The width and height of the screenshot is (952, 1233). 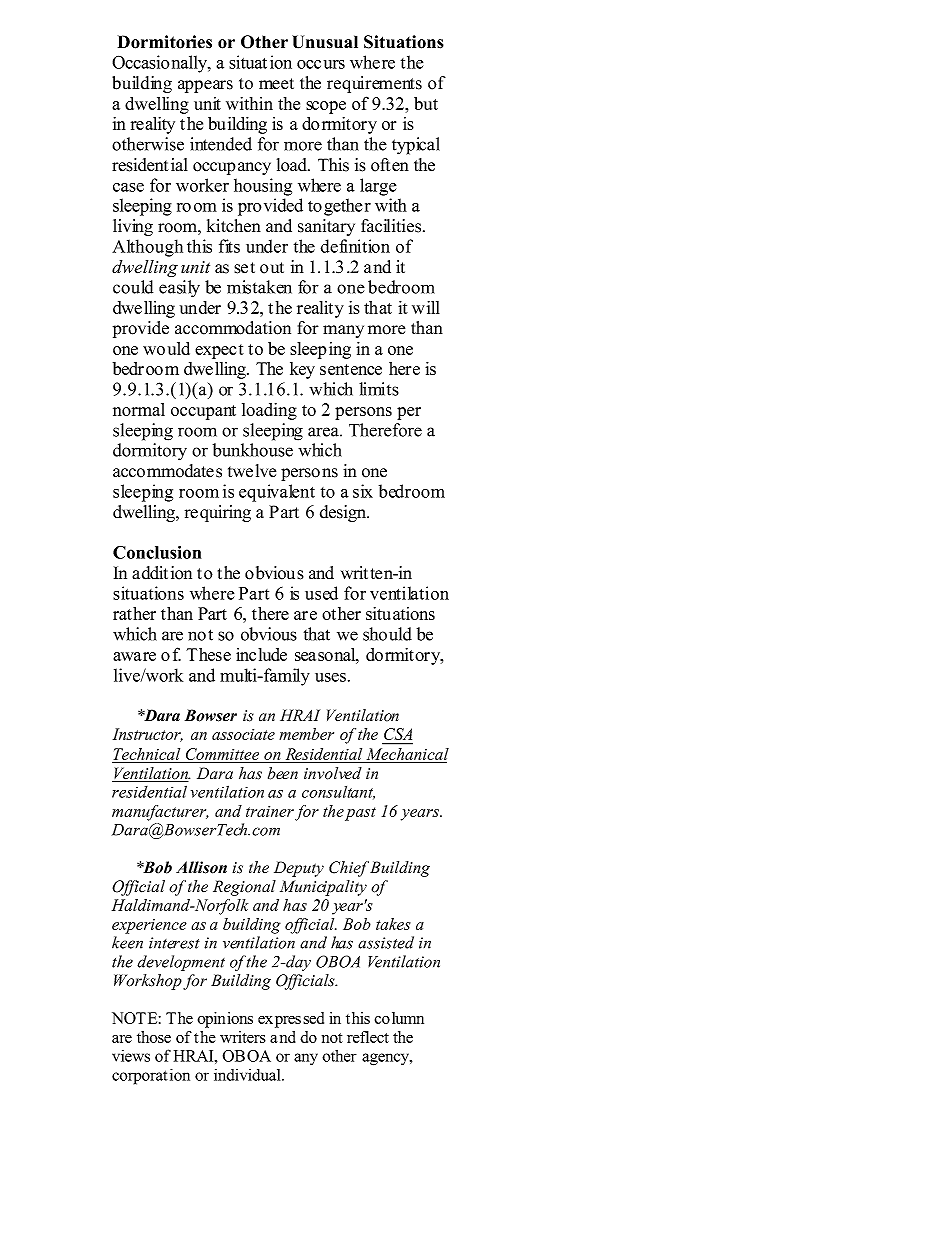 What do you see at coordinates (154, 1037) in the screenshot?
I see `those` at bounding box center [154, 1037].
